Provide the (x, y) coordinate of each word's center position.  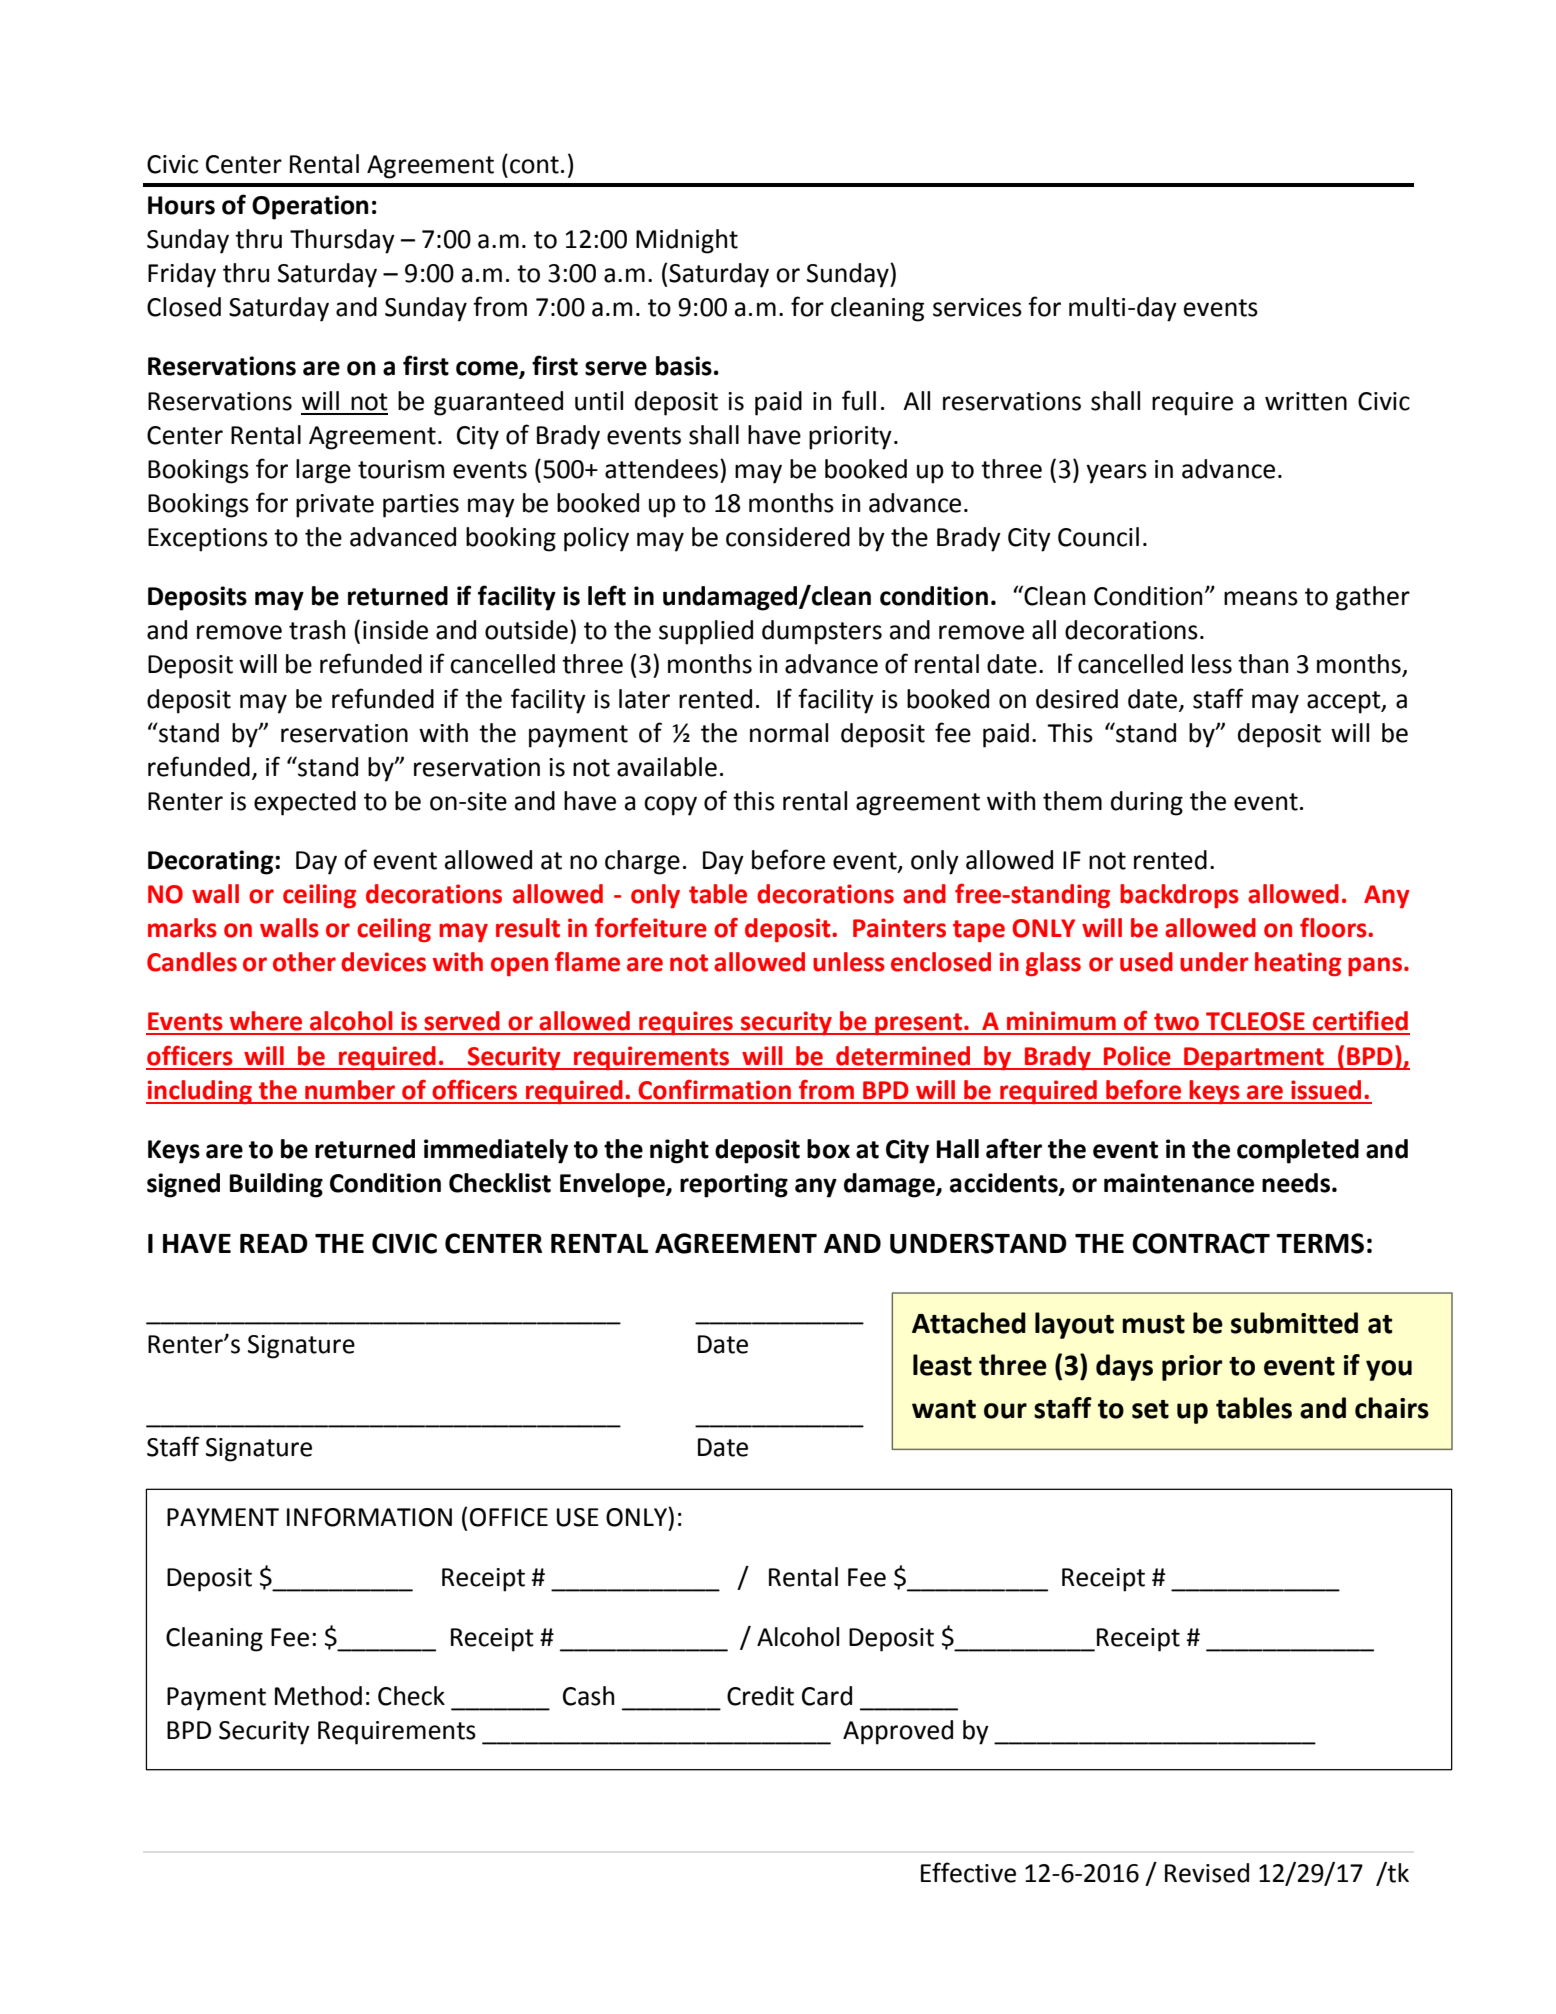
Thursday (342, 241)
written (1306, 401)
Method (318, 1696)
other (304, 962)
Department (1254, 1058)
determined (903, 1056)
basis (684, 366)
